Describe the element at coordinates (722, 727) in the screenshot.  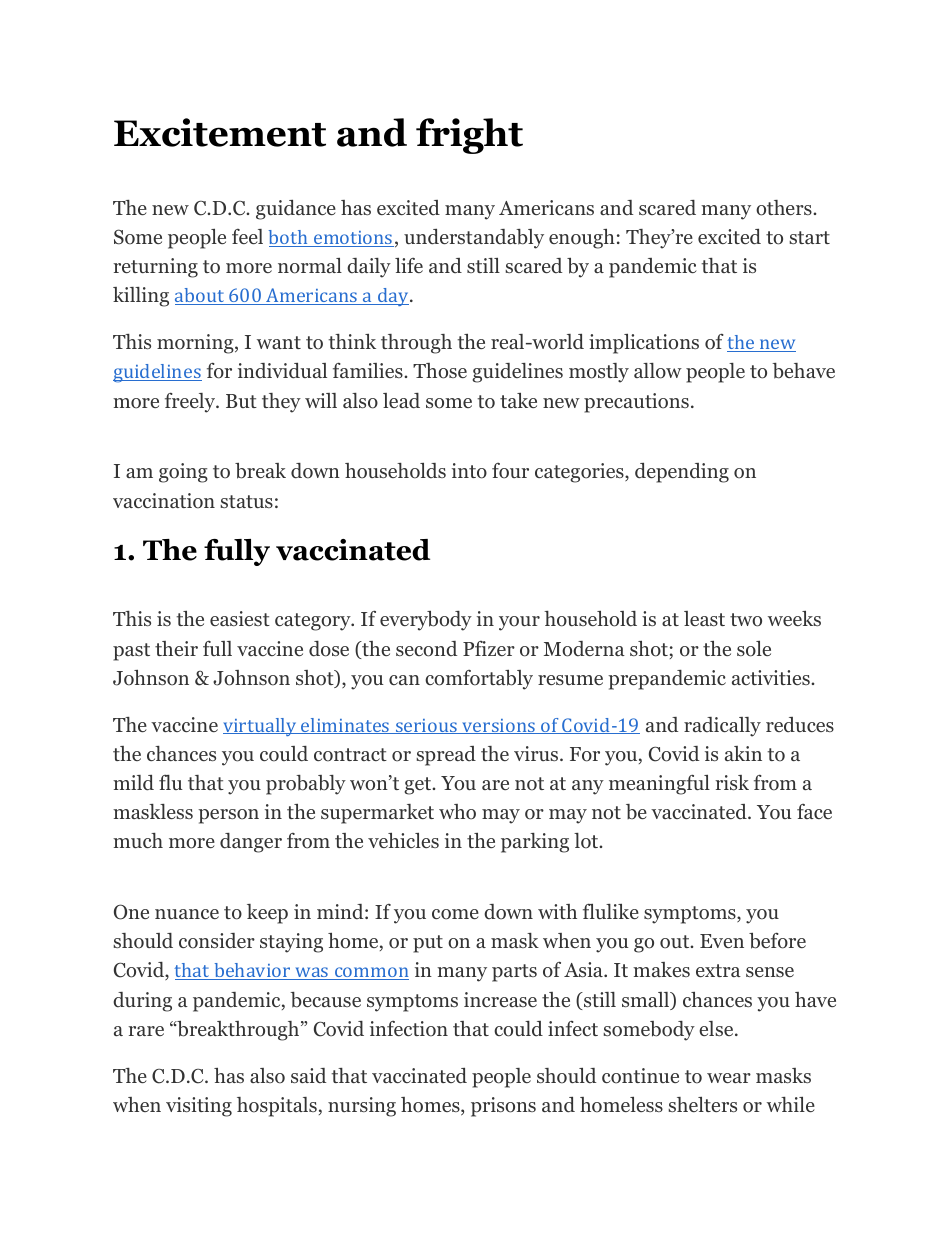
I see `radically` at that location.
